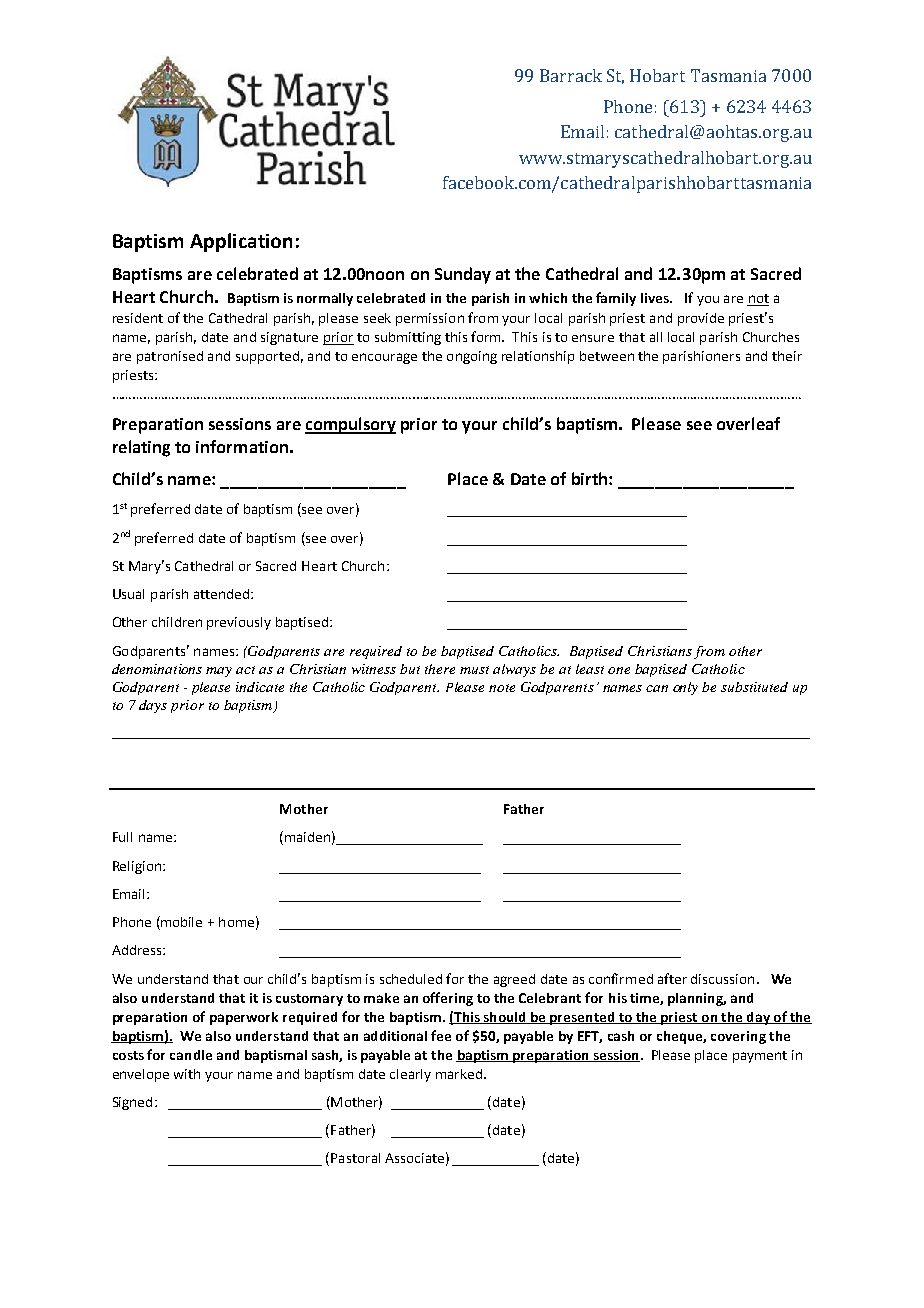 This image has height=1308, width=924. Describe the element at coordinates (241, 242) in the image. I see `Application` at that location.
